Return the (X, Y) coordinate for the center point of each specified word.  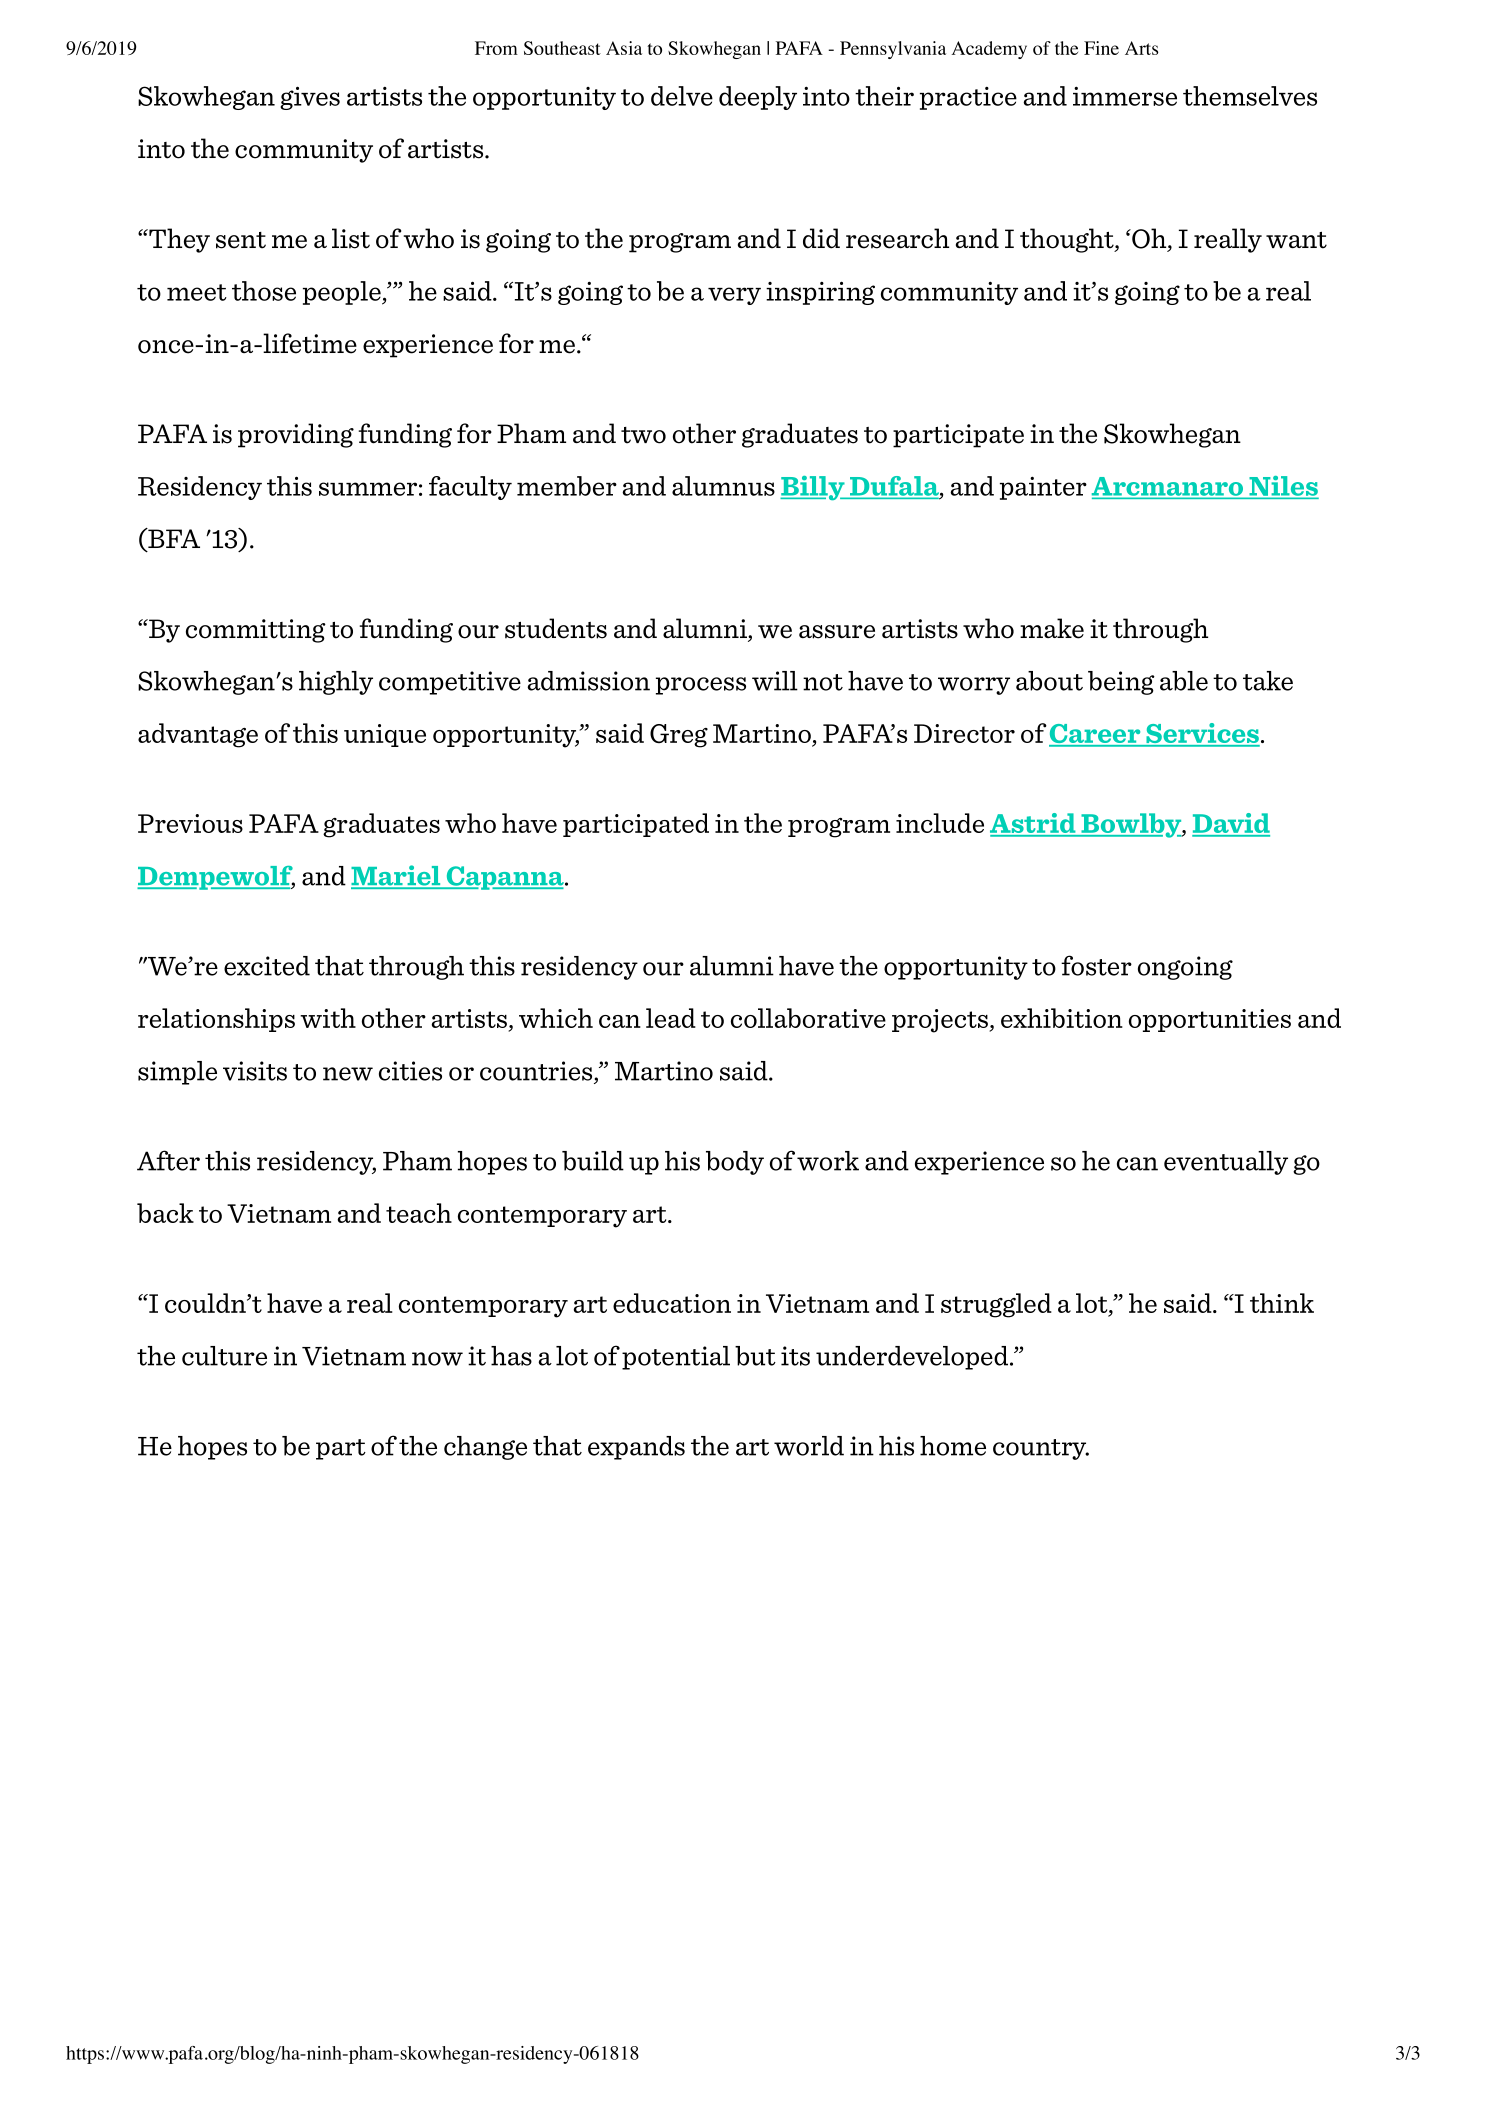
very (734, 296)
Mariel (397, 876)
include (940, 823)
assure (837, 632)
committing (256, 631)
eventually (1226, 1163)
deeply (758, 98)
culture (224, 1356)
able (1184, 681)
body (735, 1163)
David (1231, 824)
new (348, 1074)
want (1296, 240)
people (343, 293)
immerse (1125, 96)
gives (310, 98)
